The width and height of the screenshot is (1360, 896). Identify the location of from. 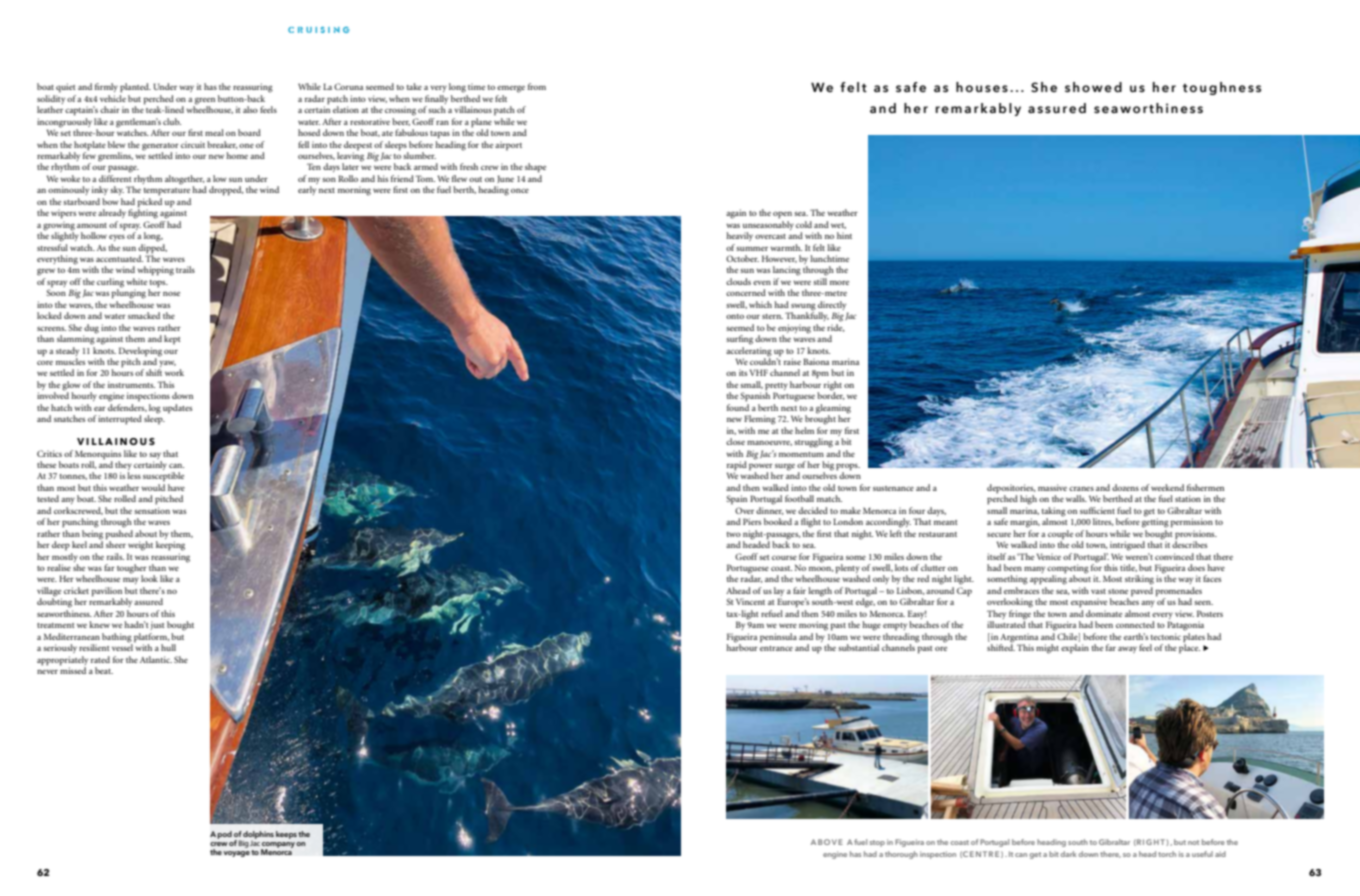
(537, 86).
